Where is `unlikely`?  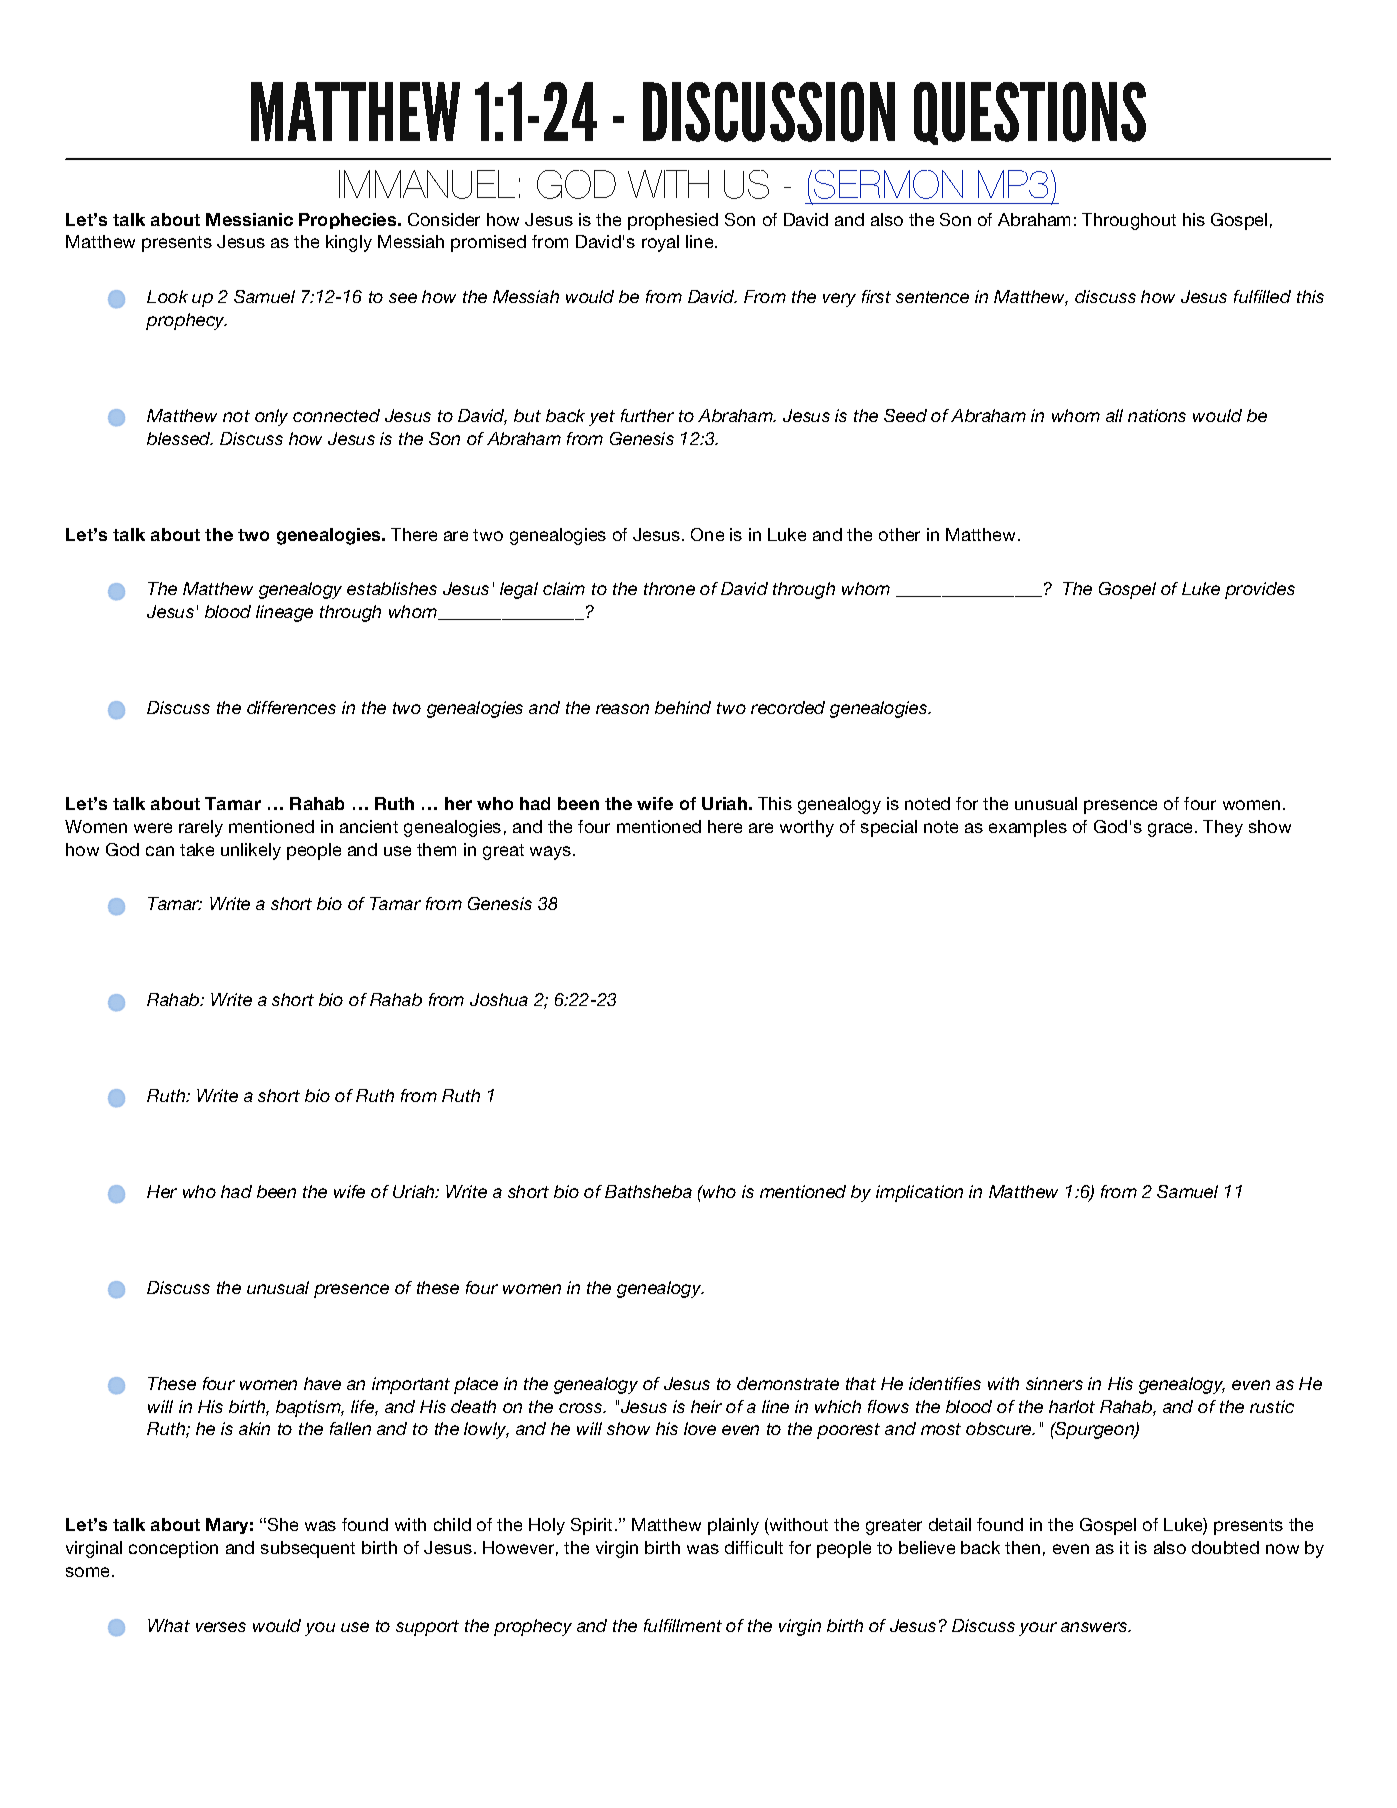 unlikely is located at coordinates (251, 851).
